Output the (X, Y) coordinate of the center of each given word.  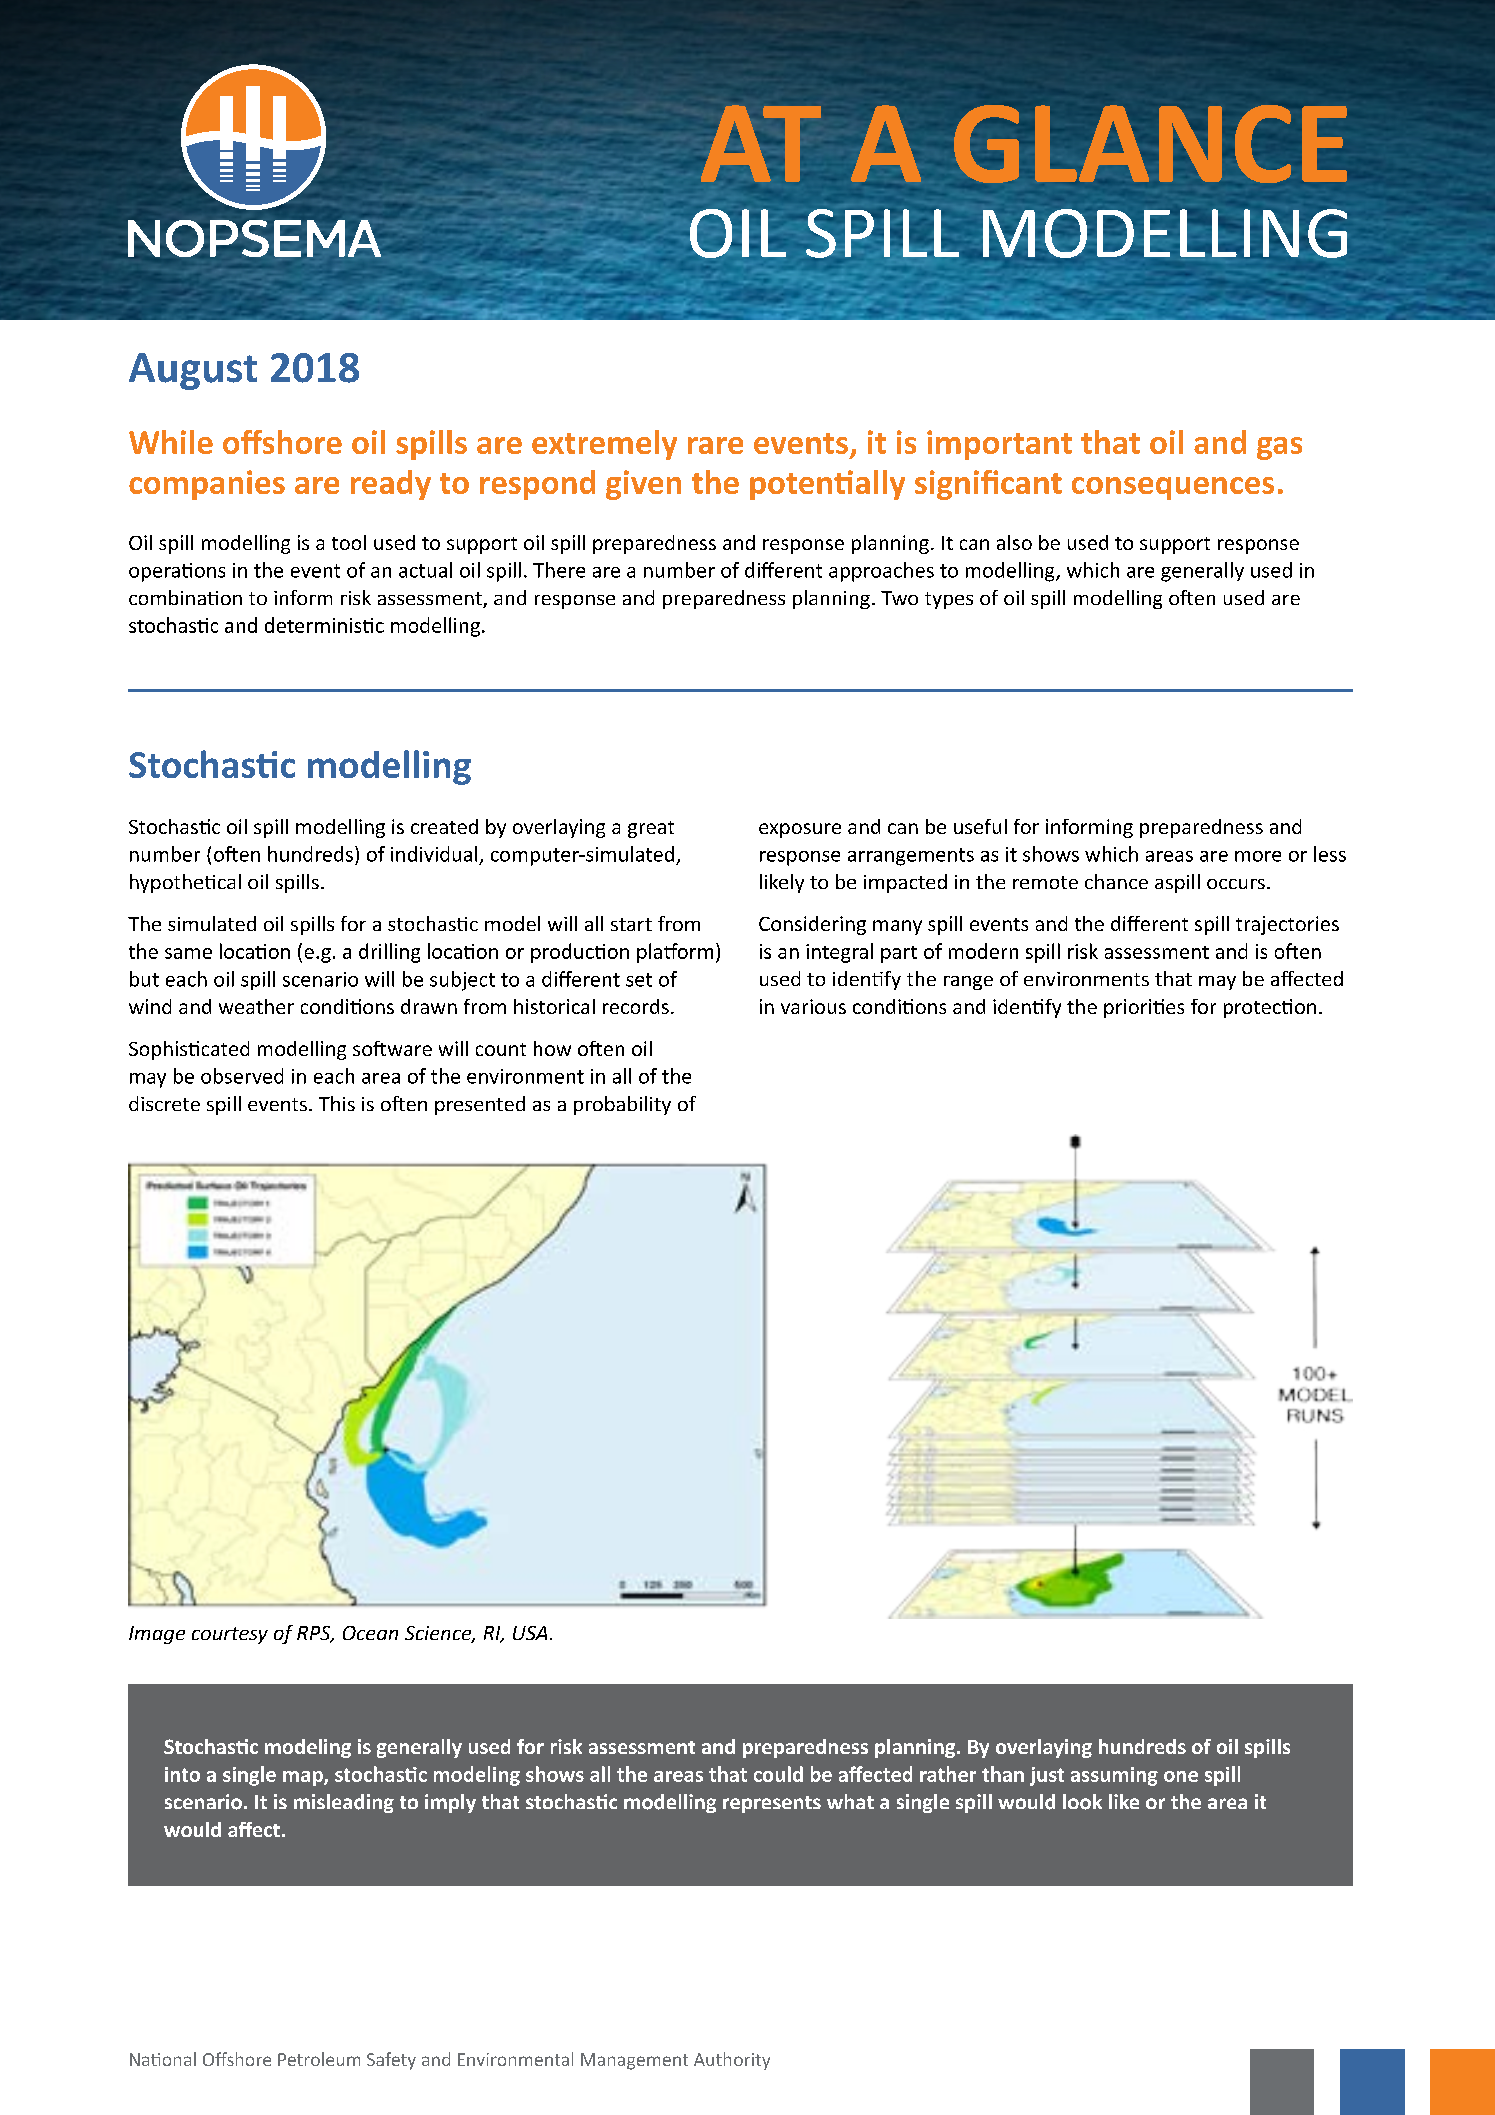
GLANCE (1150, 144)
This (337, 1103)
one (1181, 1776)
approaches (881, 572)
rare (715, 445)
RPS (315, 1634)
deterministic (324, 625)
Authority (732, 2061)
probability (622, 1105)
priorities (1144, 1008)
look (1082, 1802)
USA (530, 1633)
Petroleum (319, 2059)
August (193, 371)
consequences (1173, 488)
